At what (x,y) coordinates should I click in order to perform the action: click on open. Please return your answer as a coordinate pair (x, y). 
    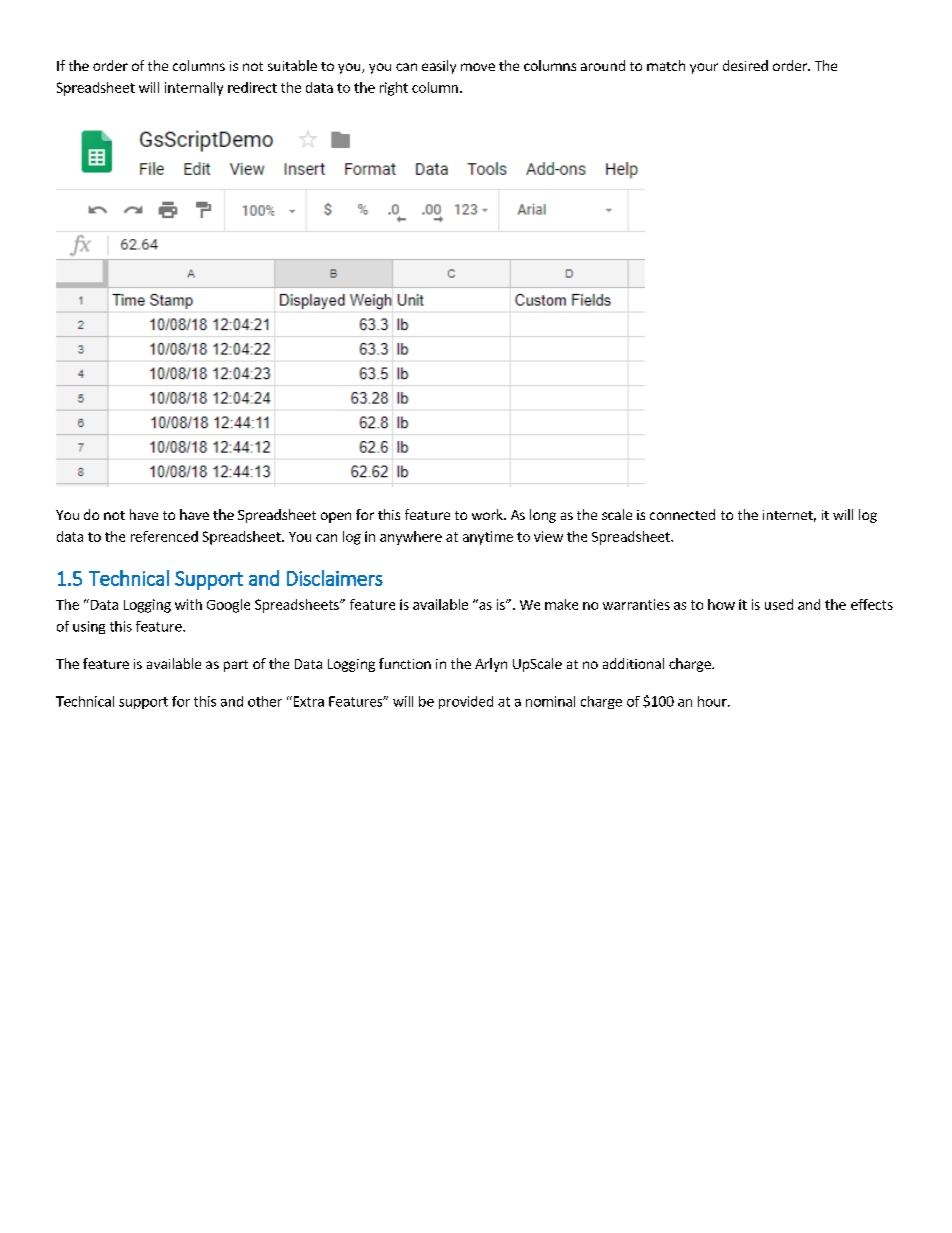
    Looking at the image, I should click on (336, 517).
